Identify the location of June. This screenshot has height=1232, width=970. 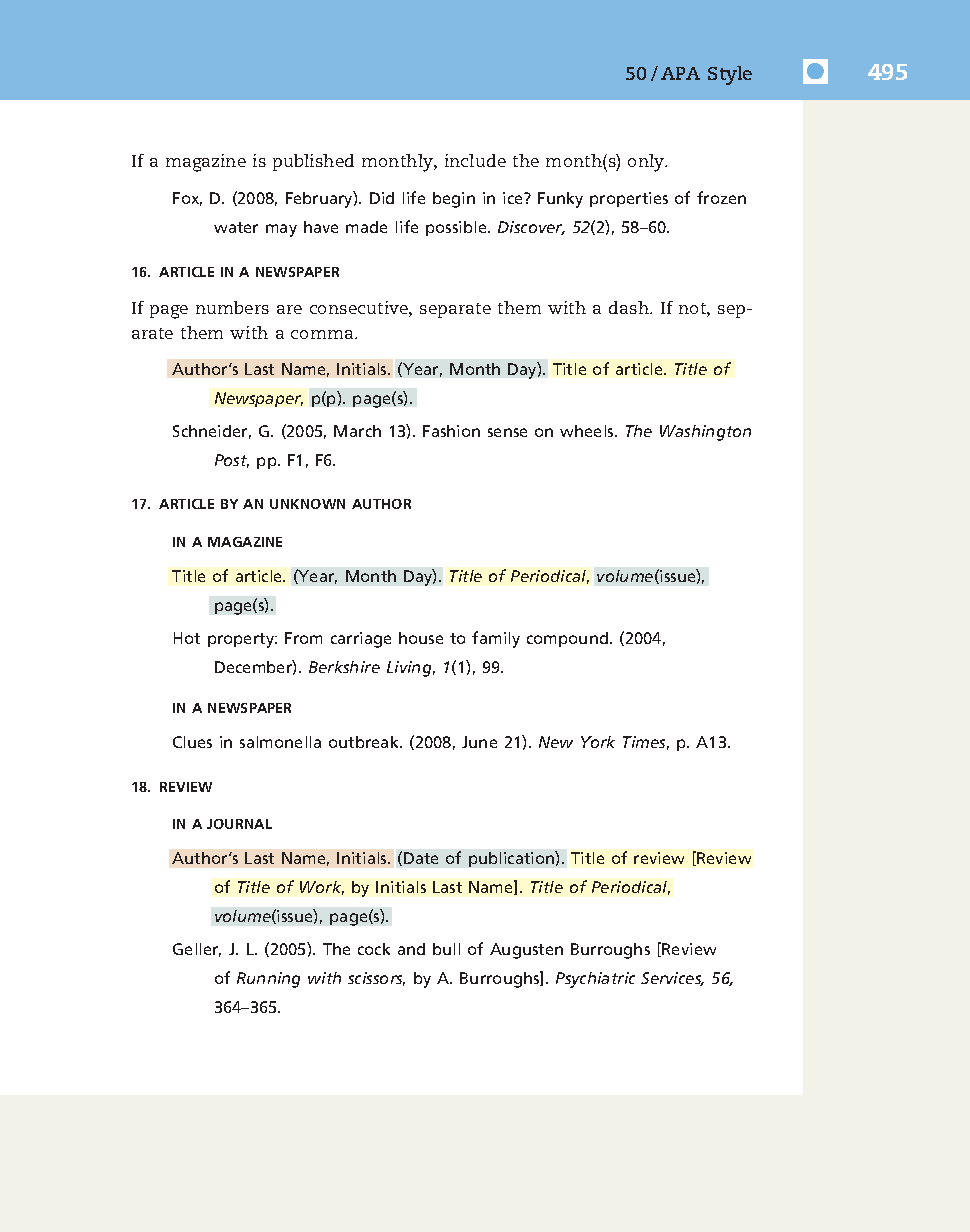
(479, 742).
